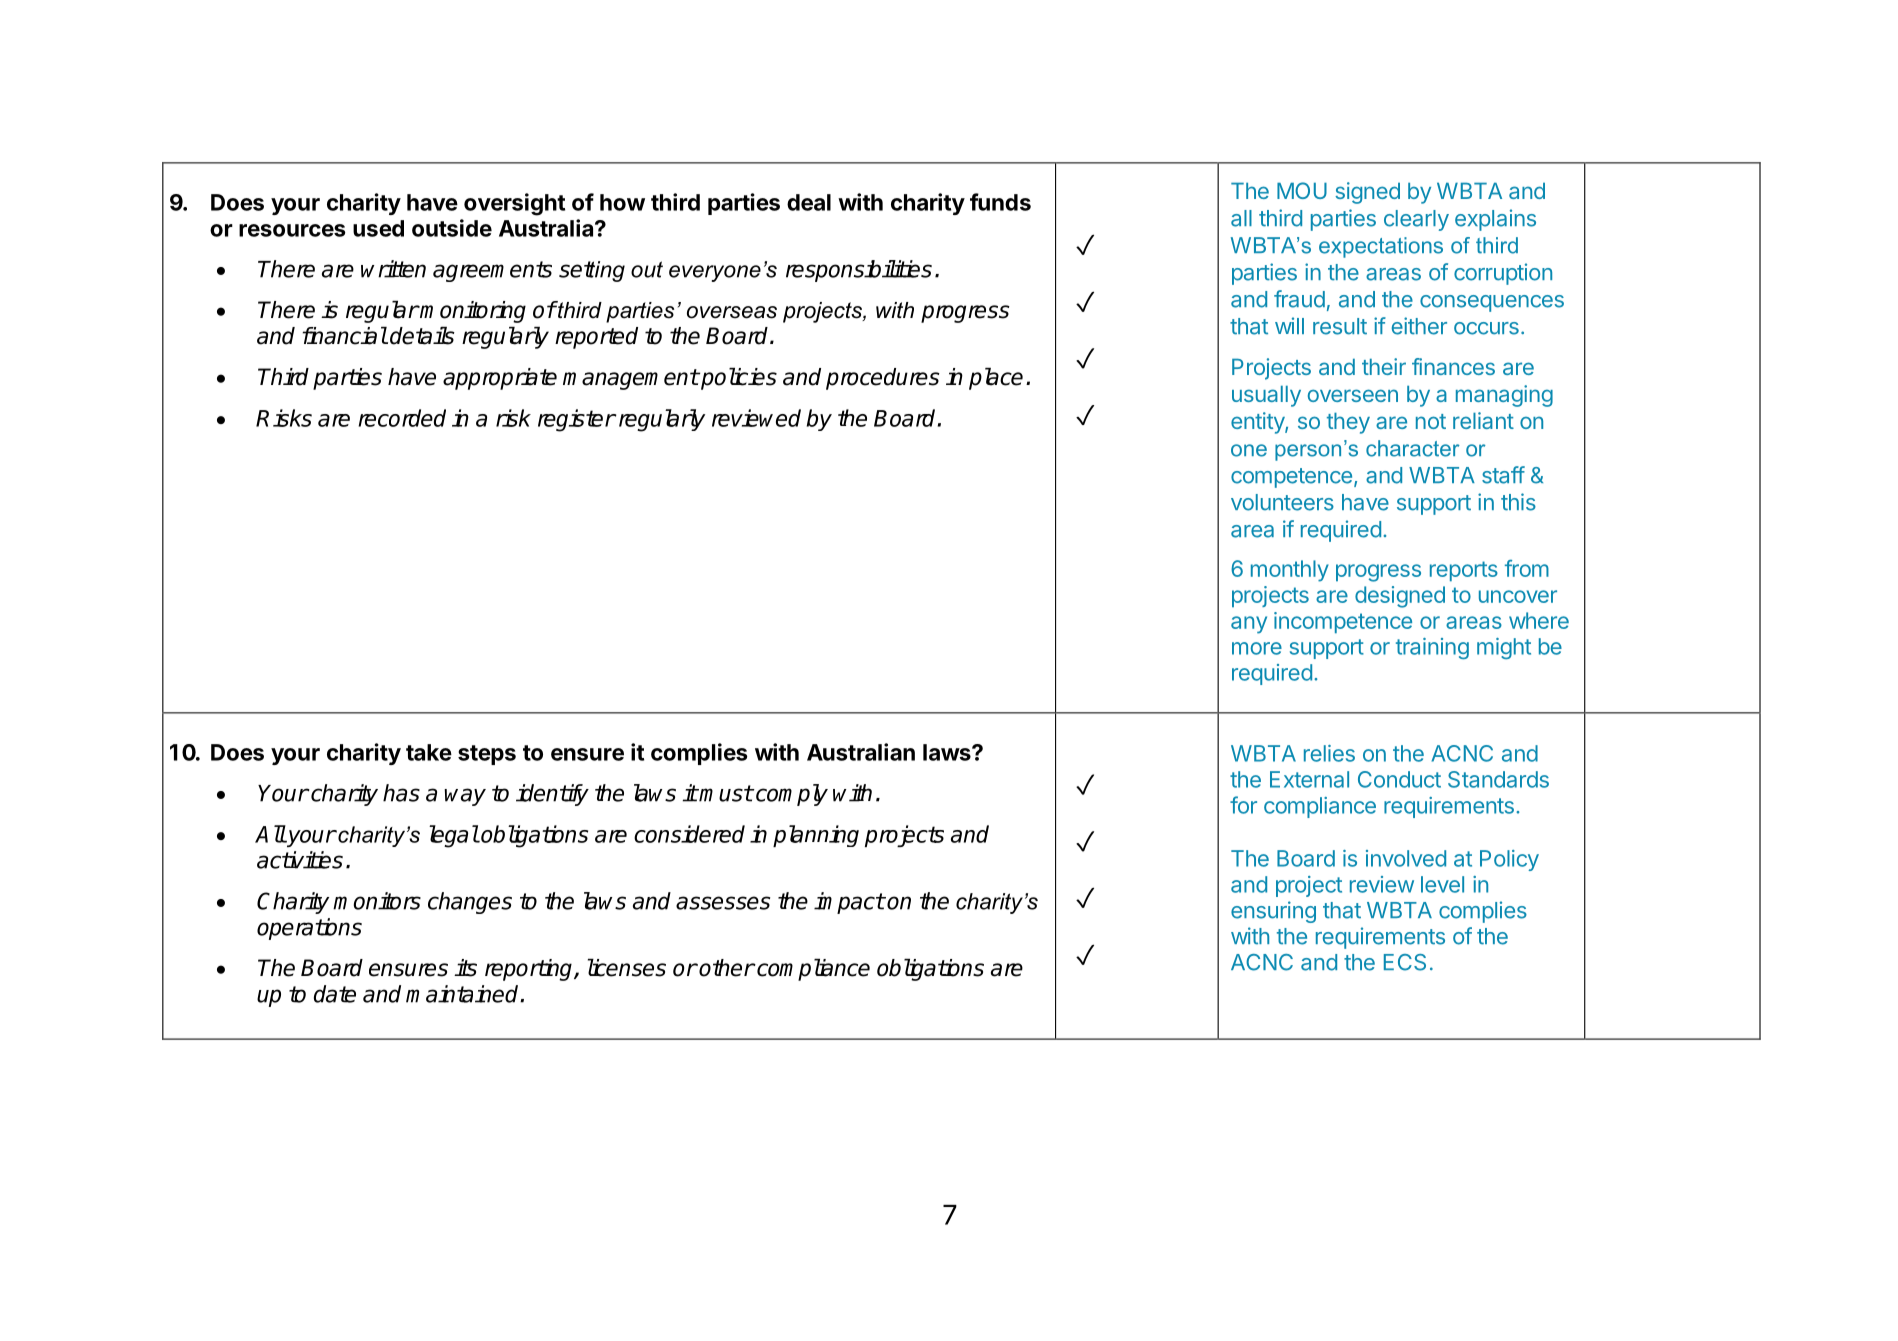 This screenshot has width=1898, height=1341. Describe the element at coordinates (465, 968) in the screenshot. I see `its` at that location.
